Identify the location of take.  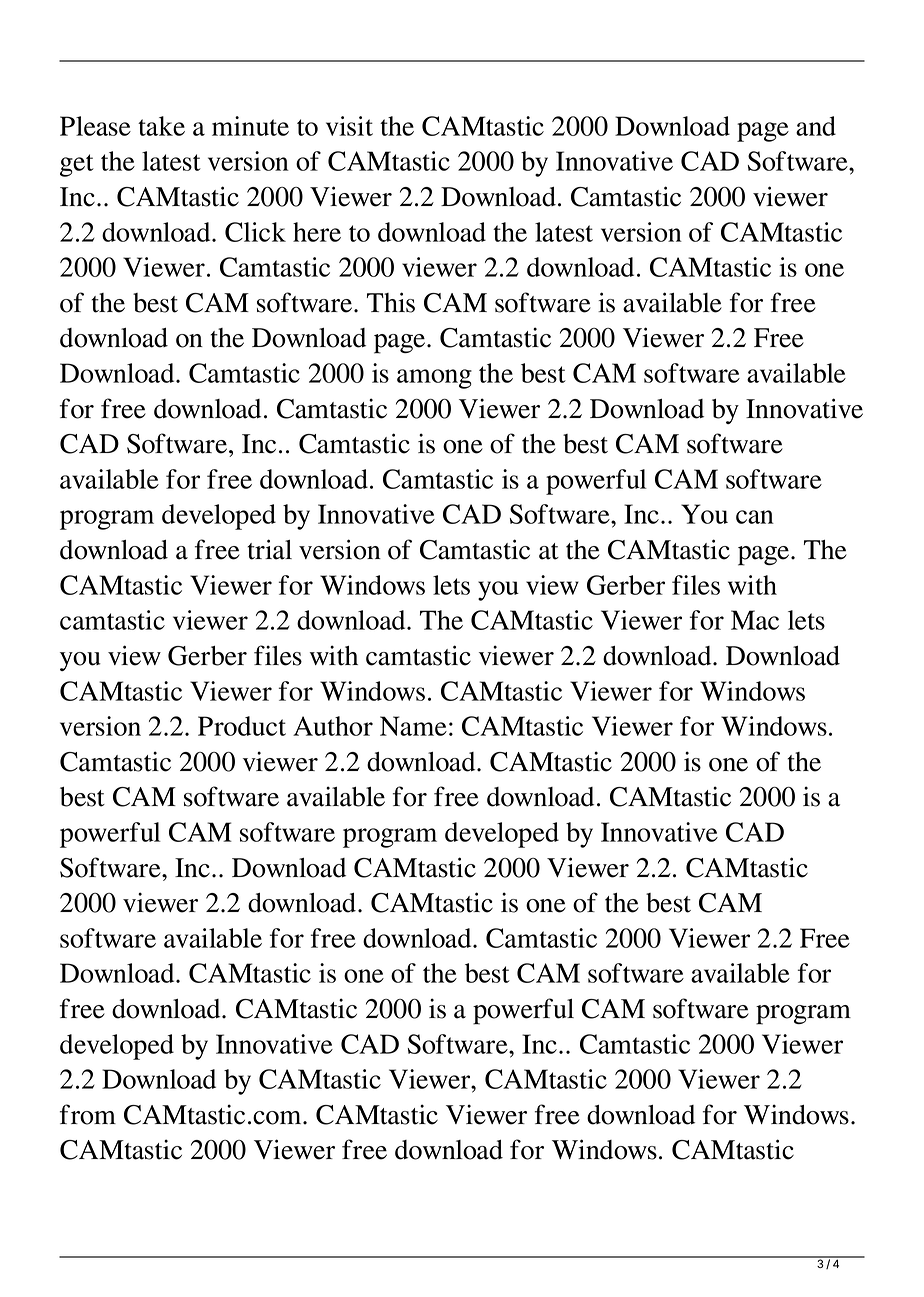
(161, 126).
